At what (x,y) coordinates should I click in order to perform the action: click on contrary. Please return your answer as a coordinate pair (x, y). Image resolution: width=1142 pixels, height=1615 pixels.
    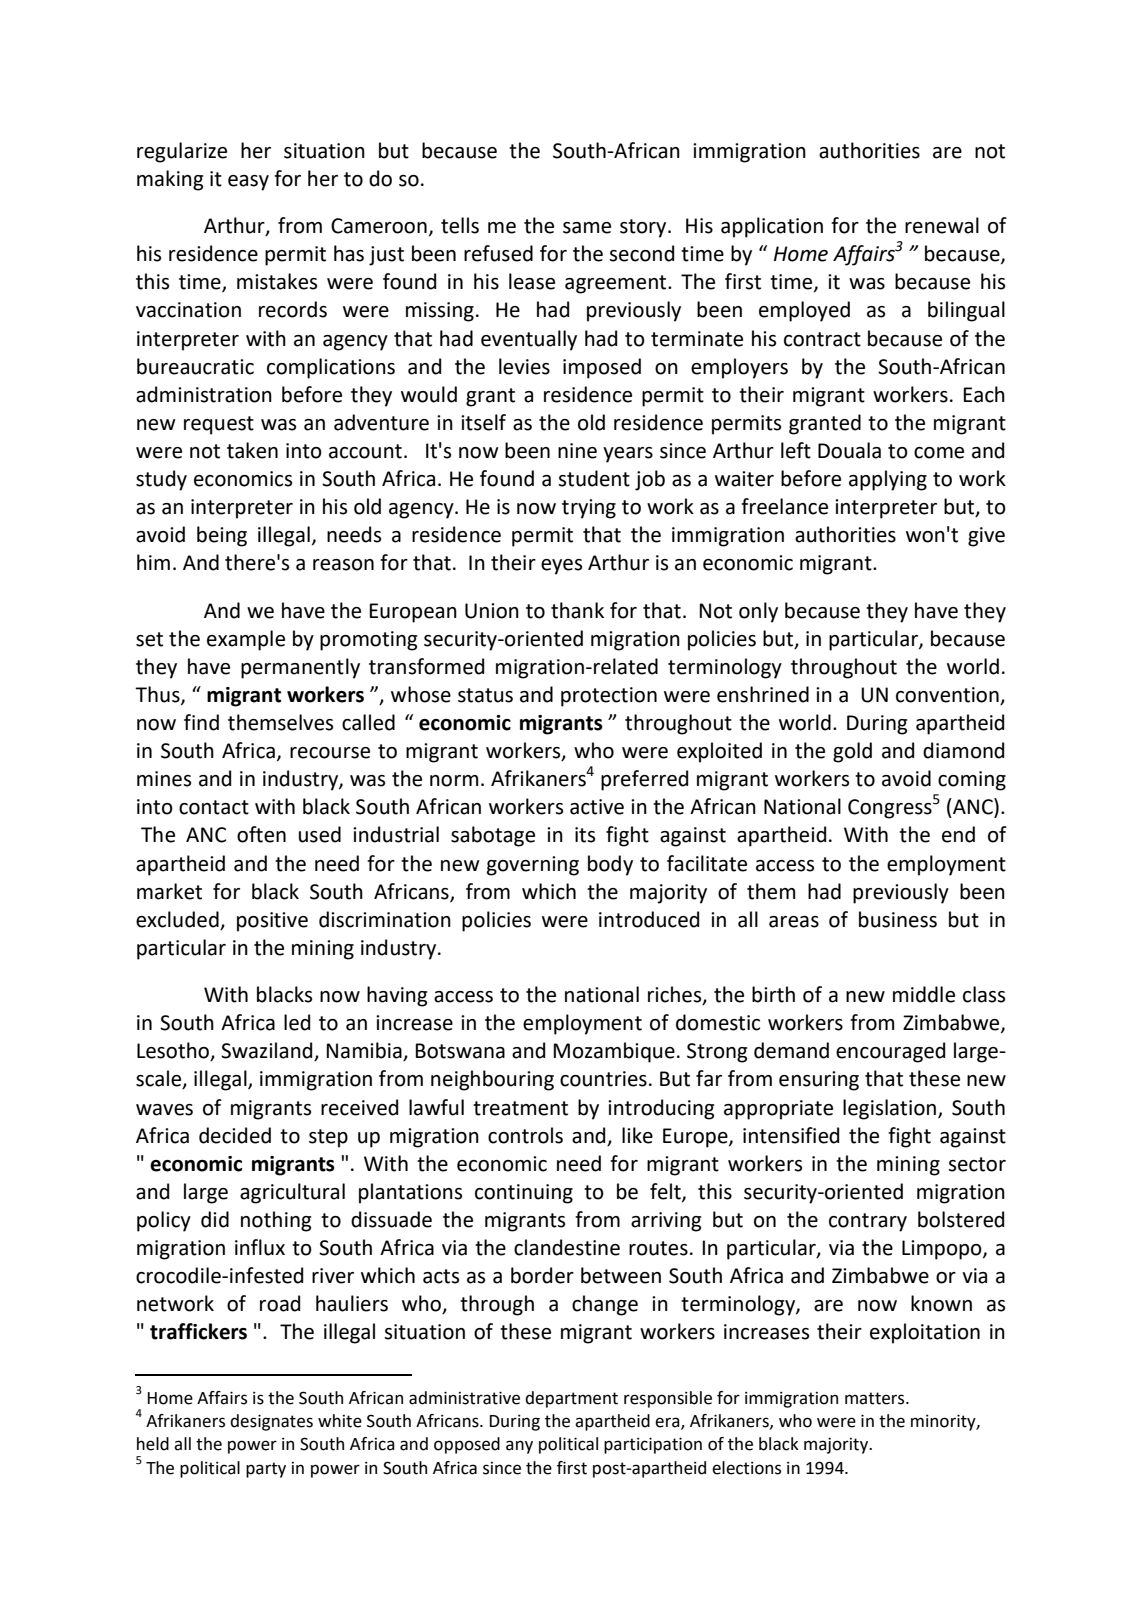
    Looking at the image, I should click on (868, 1222).
